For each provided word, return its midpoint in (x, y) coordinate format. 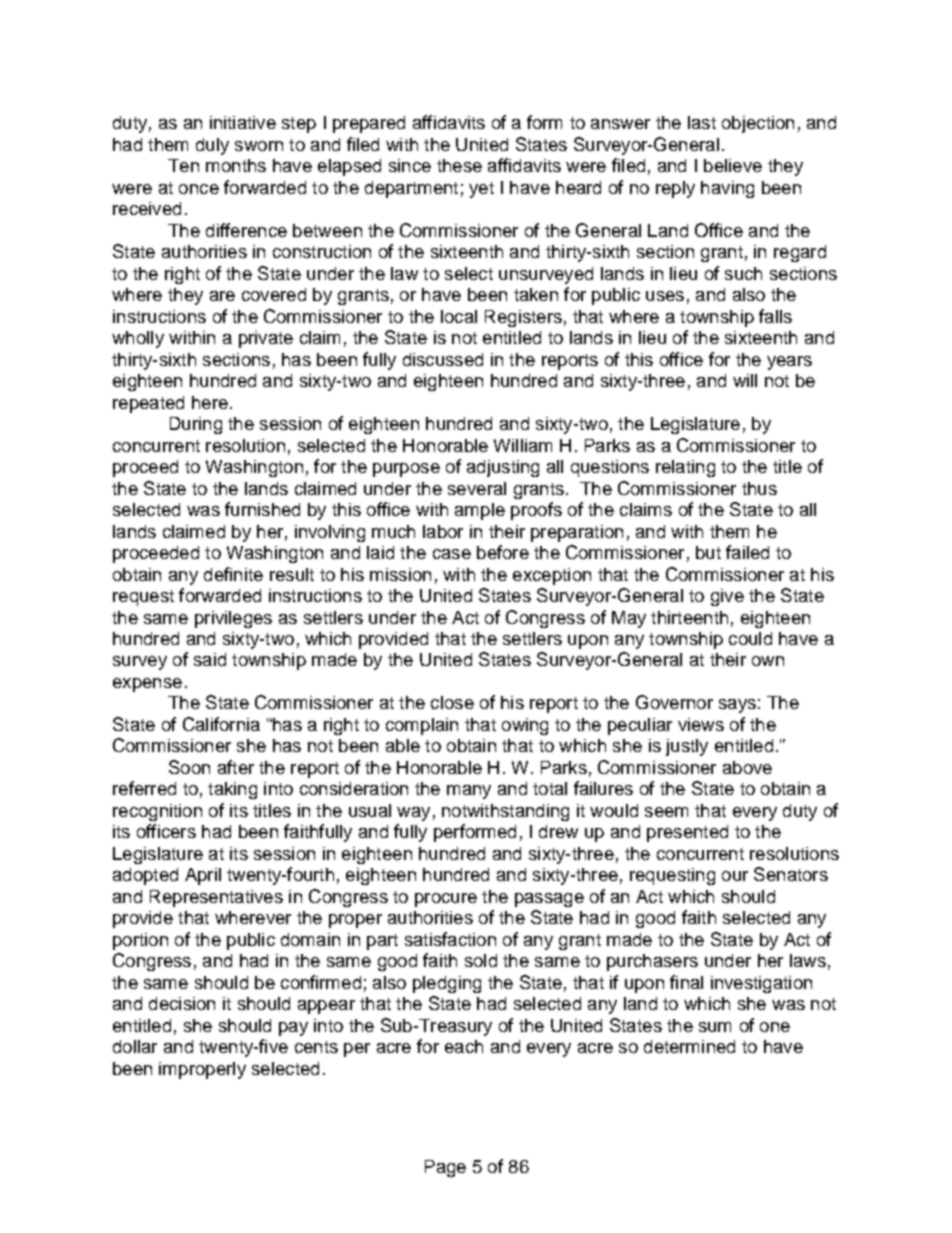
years (789, 363)
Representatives (216, 898)
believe (733, 165)
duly (212, 146)
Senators (791, 874)
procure (446, 900)
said (210, 659)
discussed (443, 359)
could (750, 638)
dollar (135, 1046)
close (452, 702)
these (459, 165)
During (196, 425)
